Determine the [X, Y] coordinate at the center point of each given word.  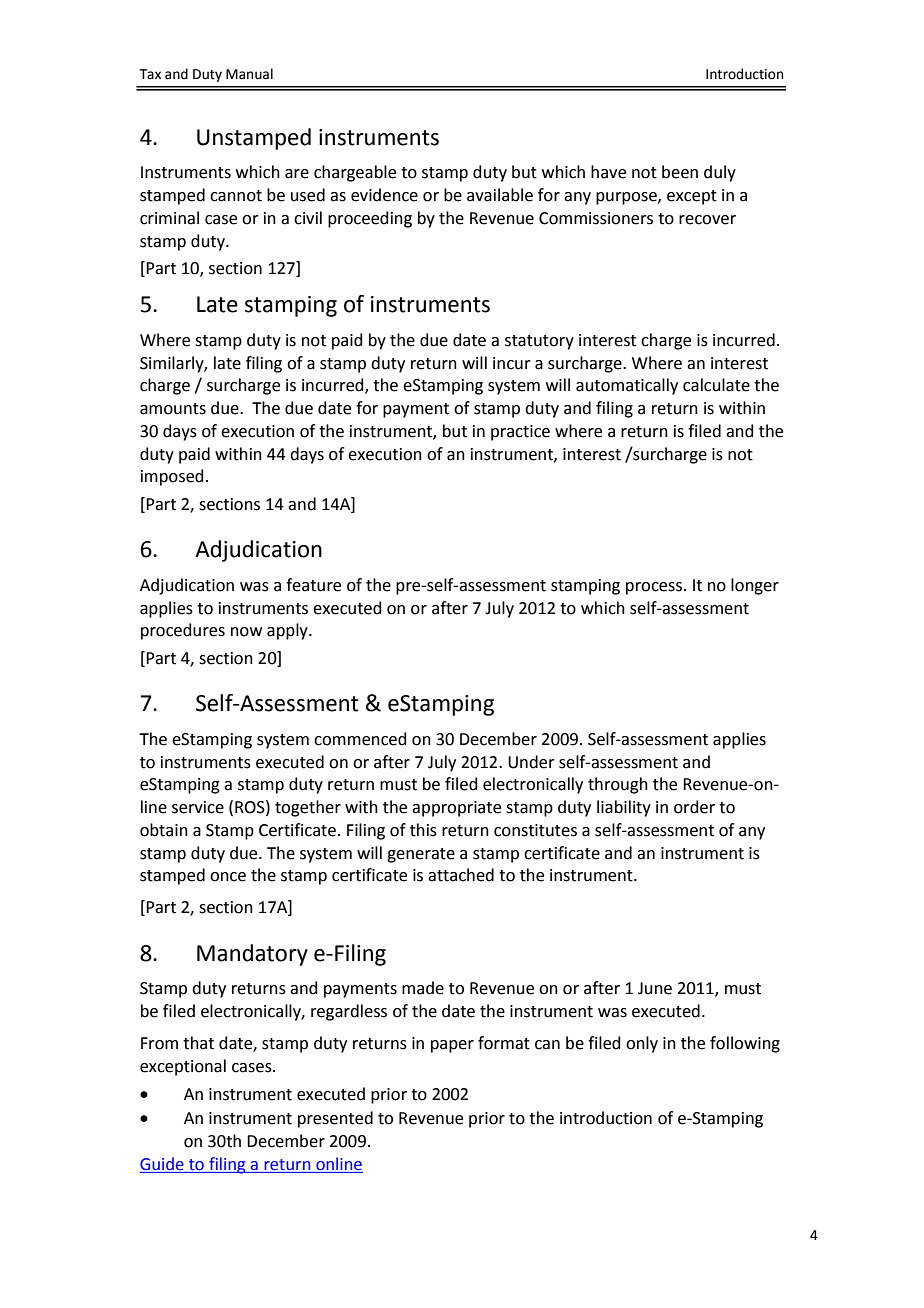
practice [520, 433]
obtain [164, 830]
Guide [162, 1164]
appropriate [456, 809]
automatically [627, 386]
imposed [172, 477]
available [500, 195]
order [694, 807]
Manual [249, 74]
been [680, 172]
